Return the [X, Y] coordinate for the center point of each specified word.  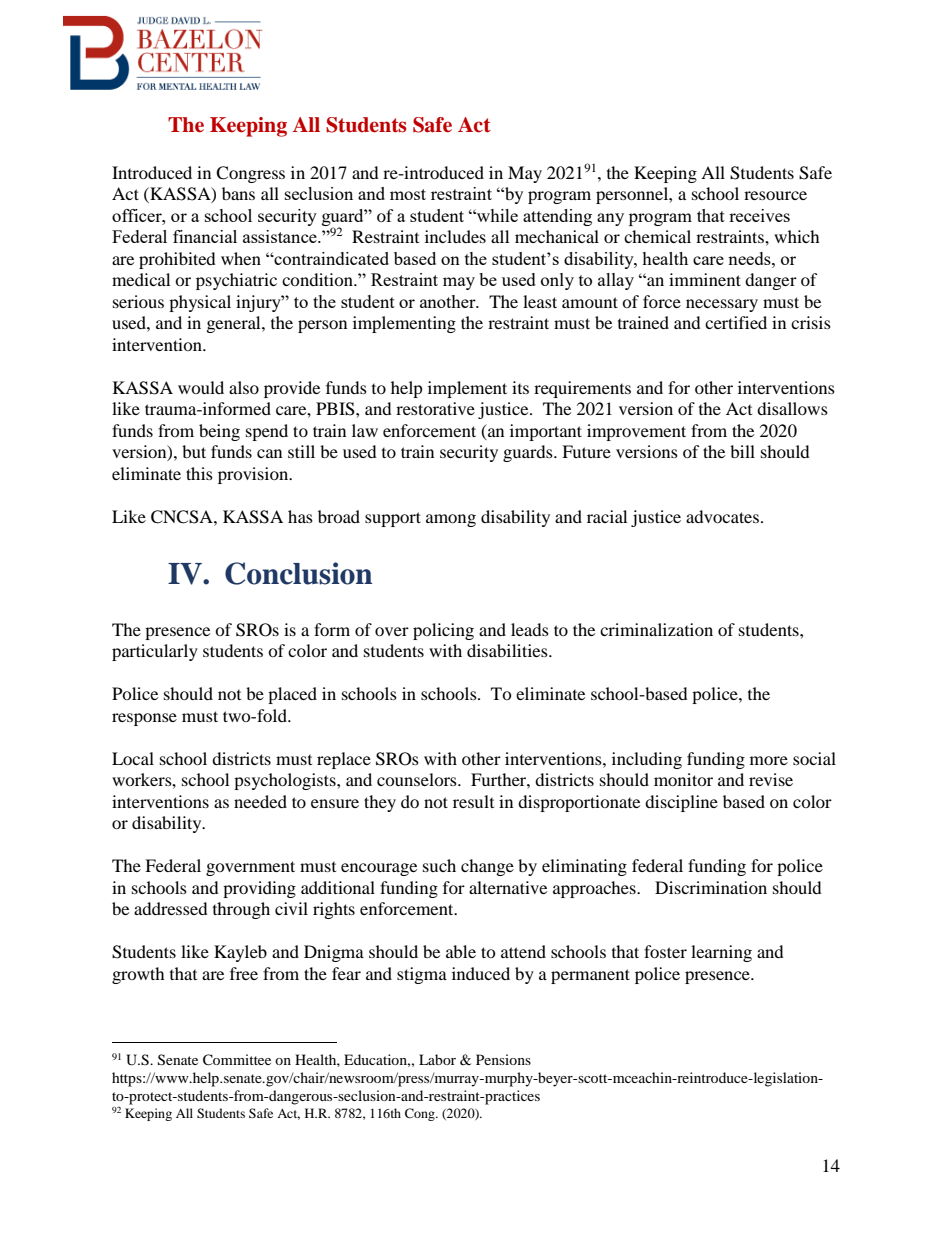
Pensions [503, 1059]
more [769, 760]
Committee [237, 1060]
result [473, 801]
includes [455, 236]
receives [759, 215]
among [451, 520]
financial [205, 236]
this [199, 473]
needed [260, 801]
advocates [722, 516]
